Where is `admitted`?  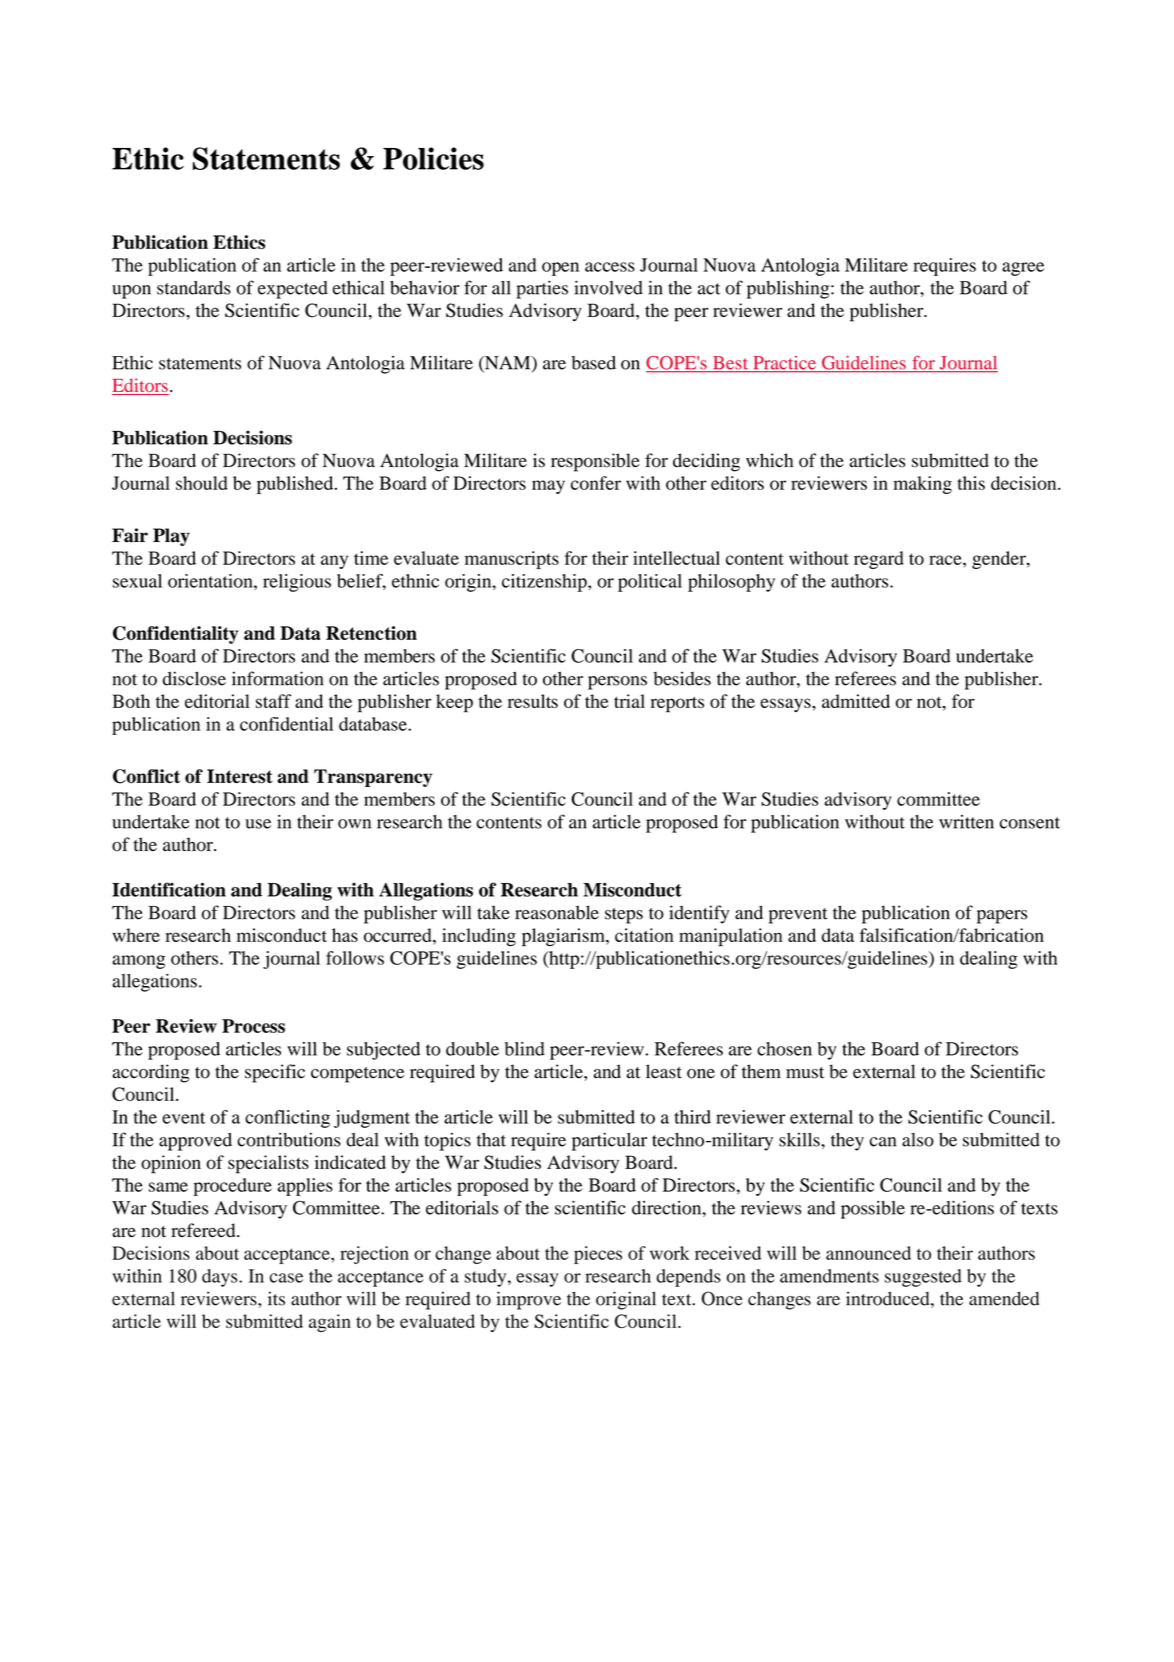 admitted is located at coordinates (856, 701).
